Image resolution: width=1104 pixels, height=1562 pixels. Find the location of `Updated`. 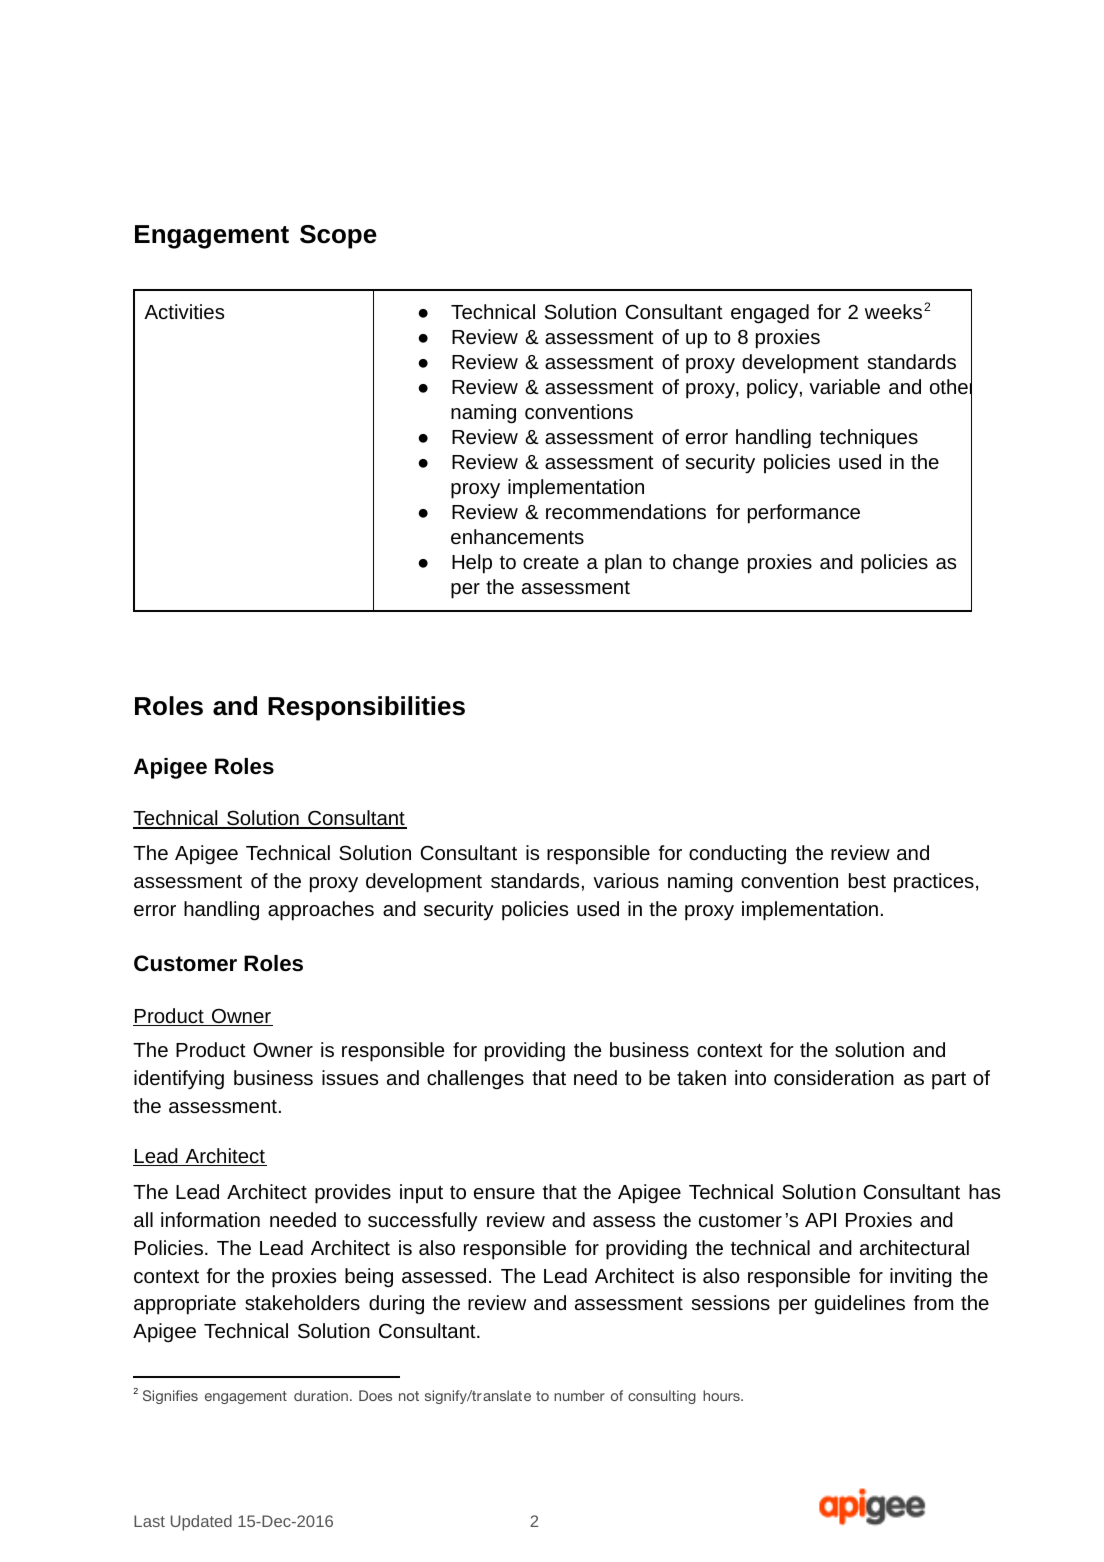

Updated is located at coordinates (201, 1523).
